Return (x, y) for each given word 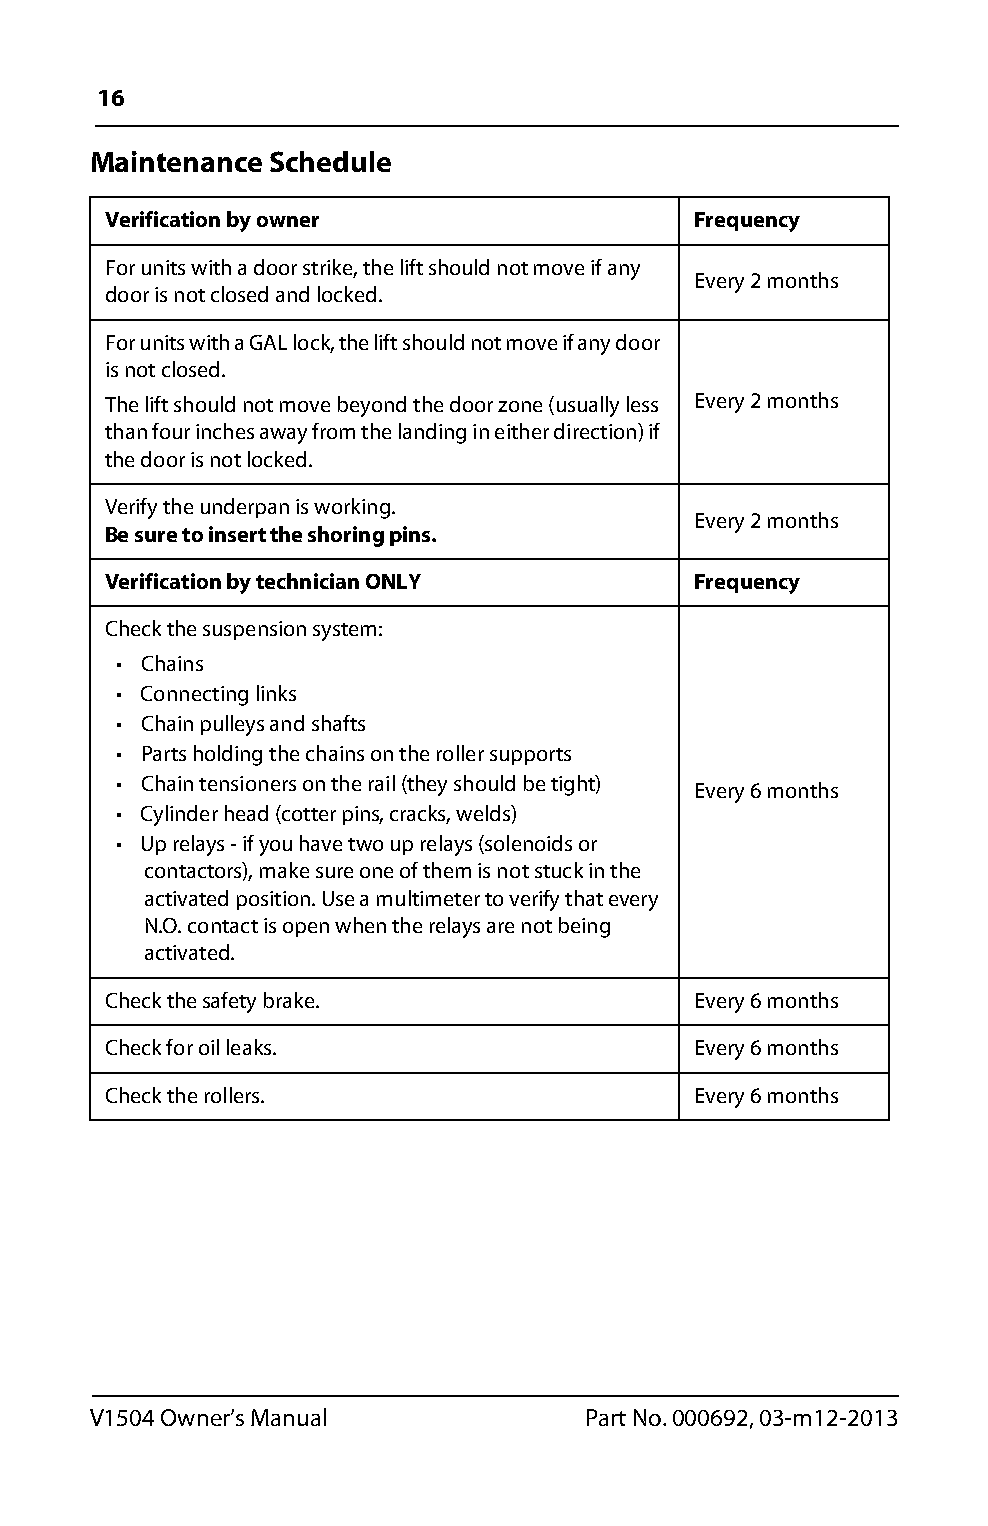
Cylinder (179, 815)
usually (588, 406)
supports (530, 756)
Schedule (330, 161)
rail (382, 783)
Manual (288, 1417)
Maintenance (177, 161)
